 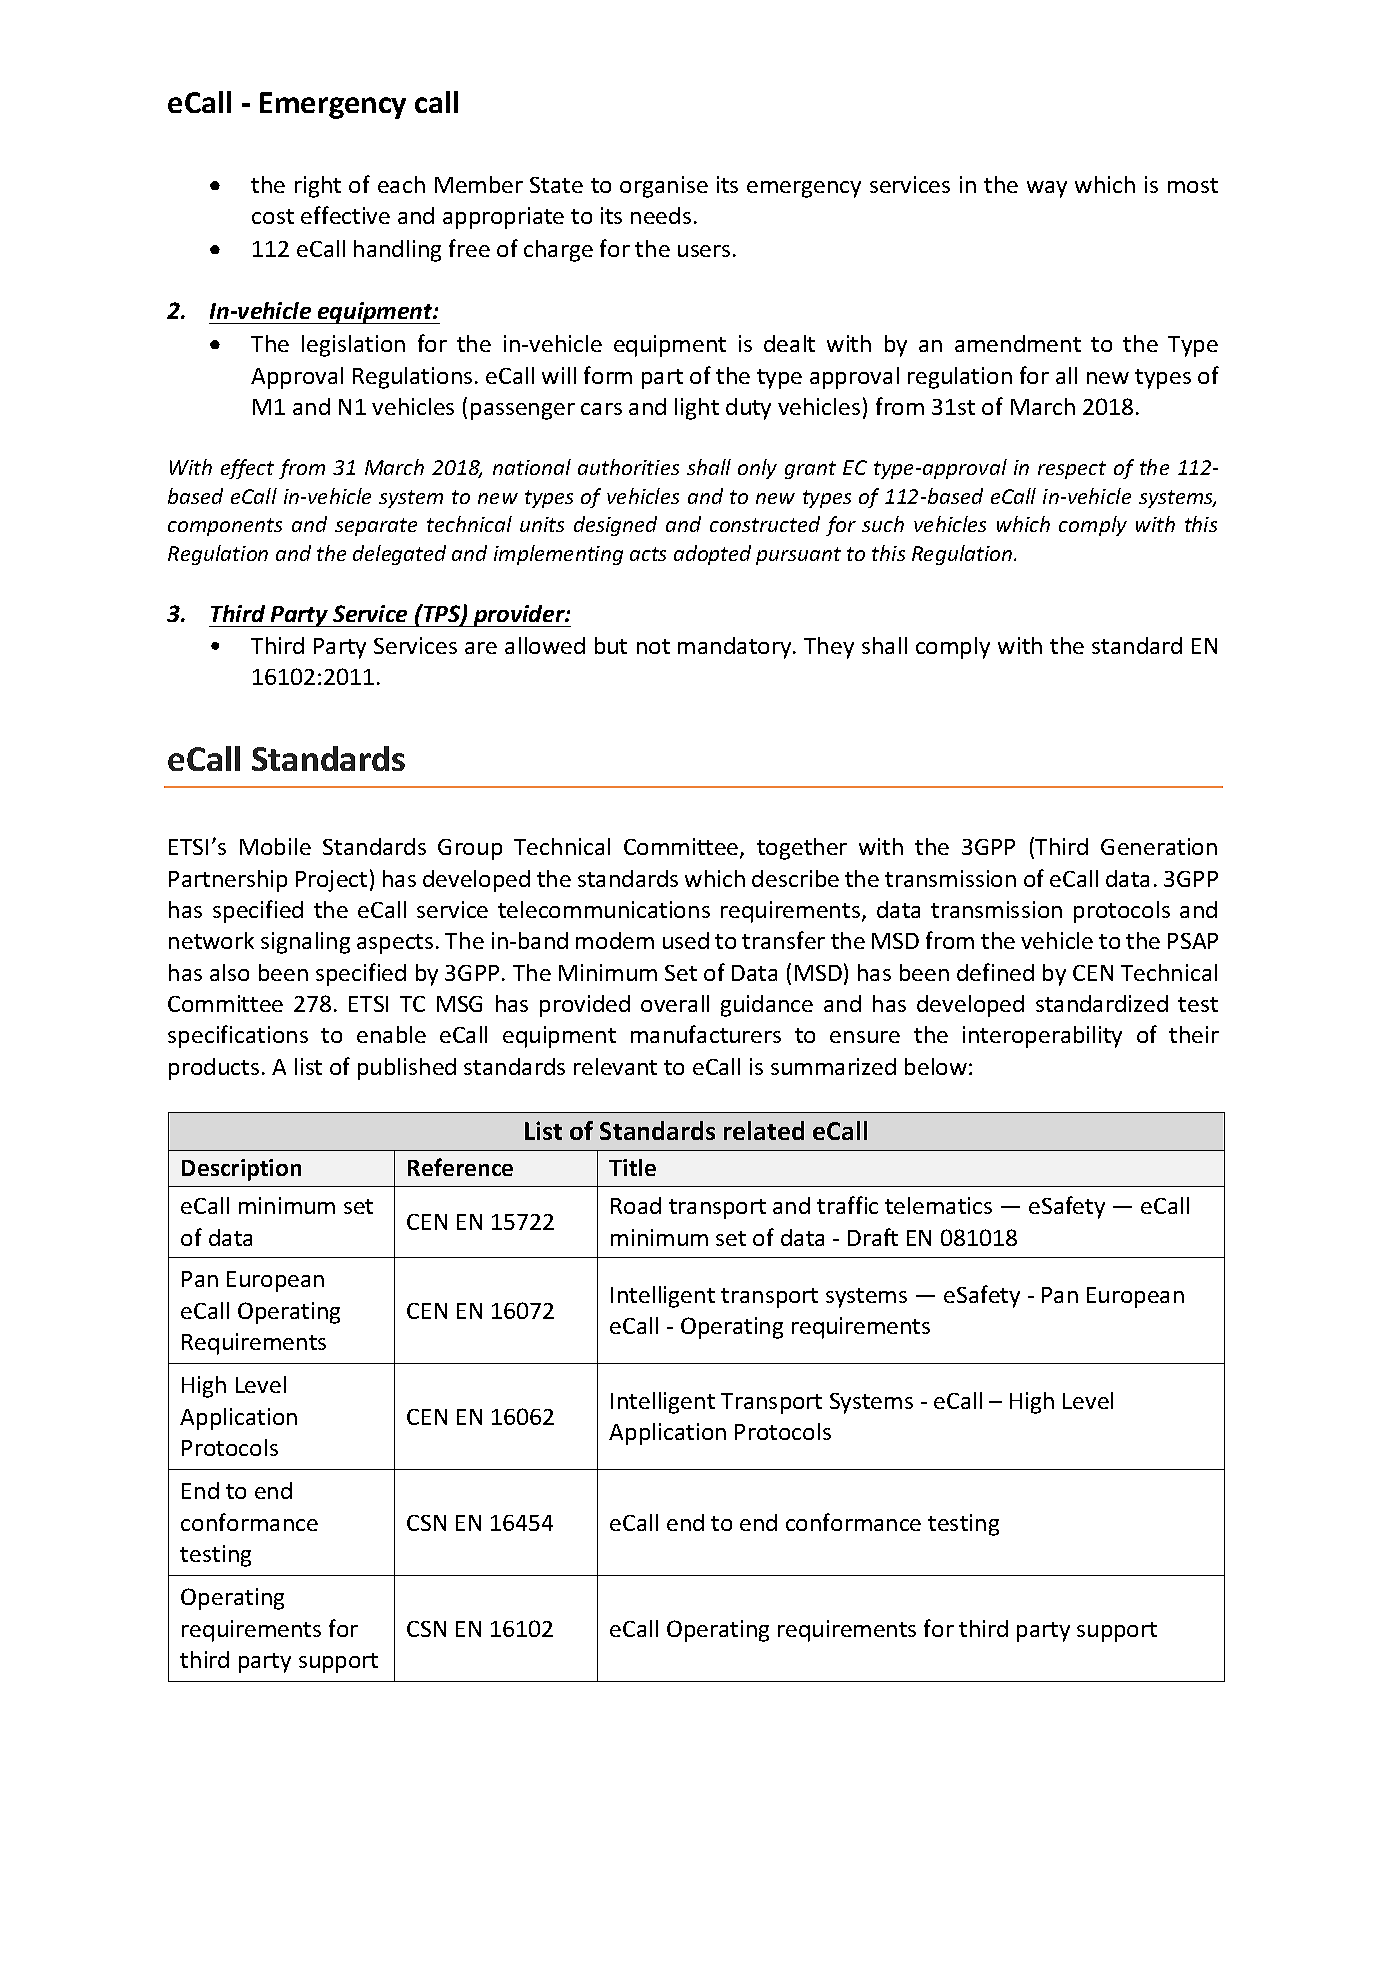 I want to click on needs, so click(x=661, y=215).
